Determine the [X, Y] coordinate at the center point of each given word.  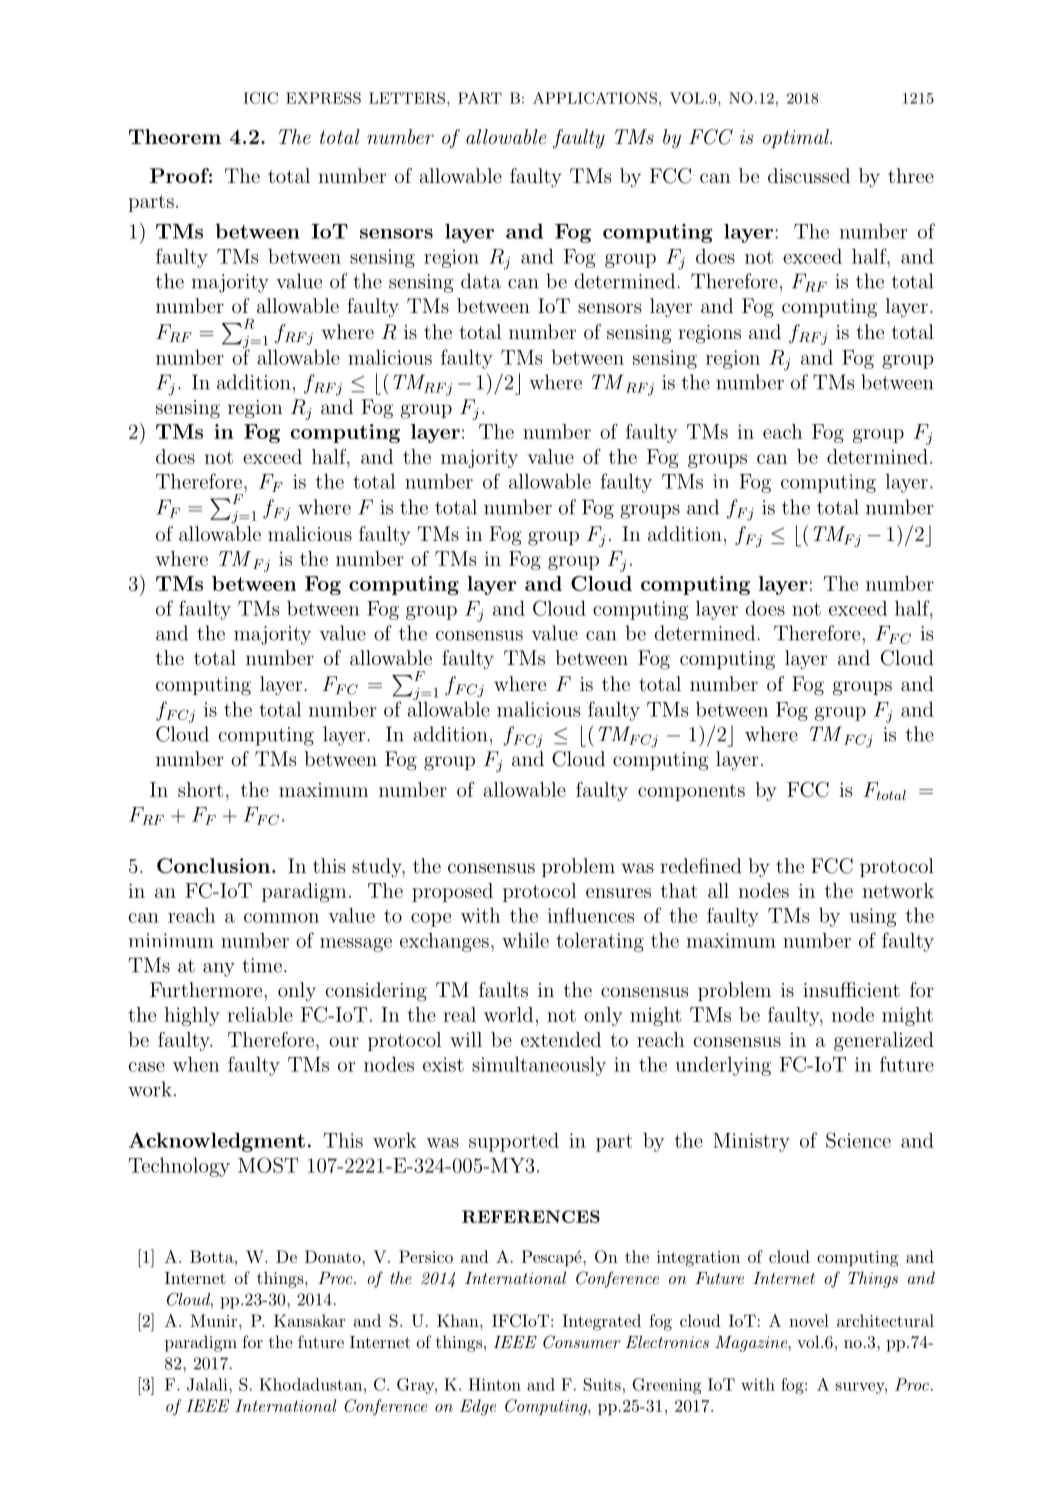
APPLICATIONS [595, 98]
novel [809, 1320]
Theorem [175, 136]
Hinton [494, 1384]
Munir [215, 1320]
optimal [797, 138]
